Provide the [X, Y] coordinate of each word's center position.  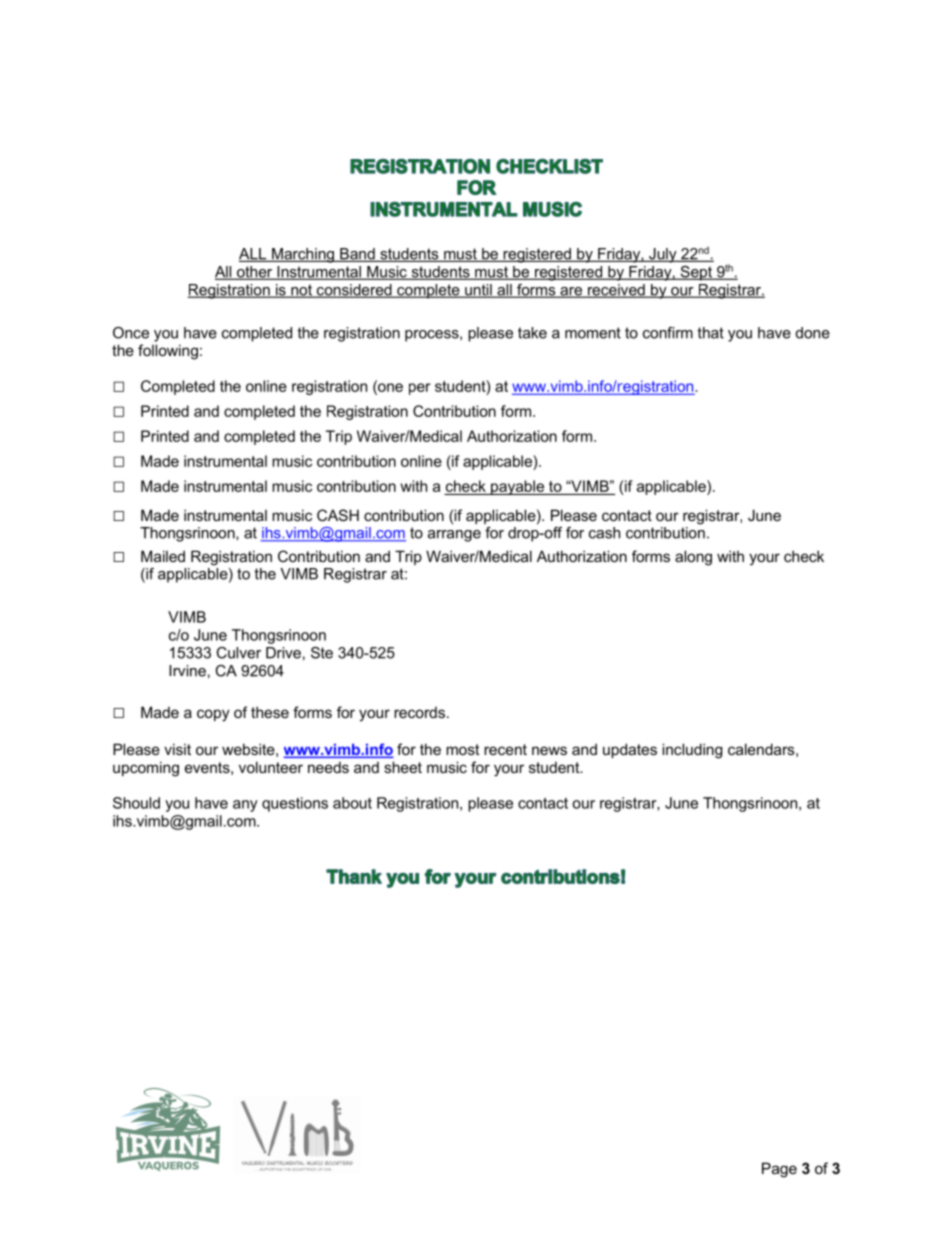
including [692, 751]
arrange [454, 536]
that [710, 333]
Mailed [163, 556]
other [255, 273]
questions [295, 804]
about [352, 803]
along [693, 558]
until [478, 291]
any [245, 806]
